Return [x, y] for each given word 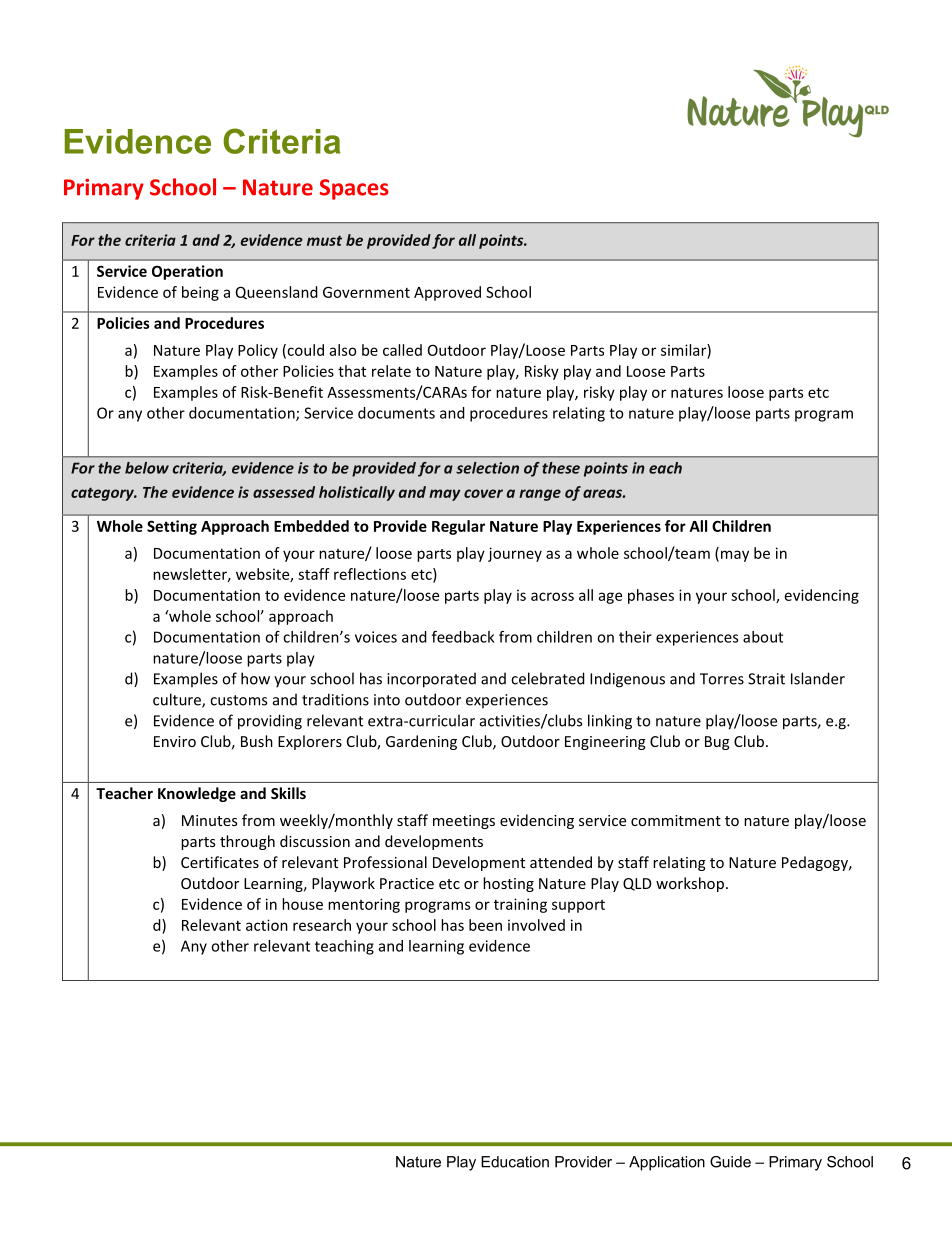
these [561, 468]
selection [487, 468]
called [402, 350]
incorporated [431, 680]
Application [667, 1163]
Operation [187, 272]
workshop [690, 884]
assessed [284, 492]
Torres [722, 679]
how [255, 678]
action [267, 925]
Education [515, 1162]
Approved [447, 293]
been [485, 925]
